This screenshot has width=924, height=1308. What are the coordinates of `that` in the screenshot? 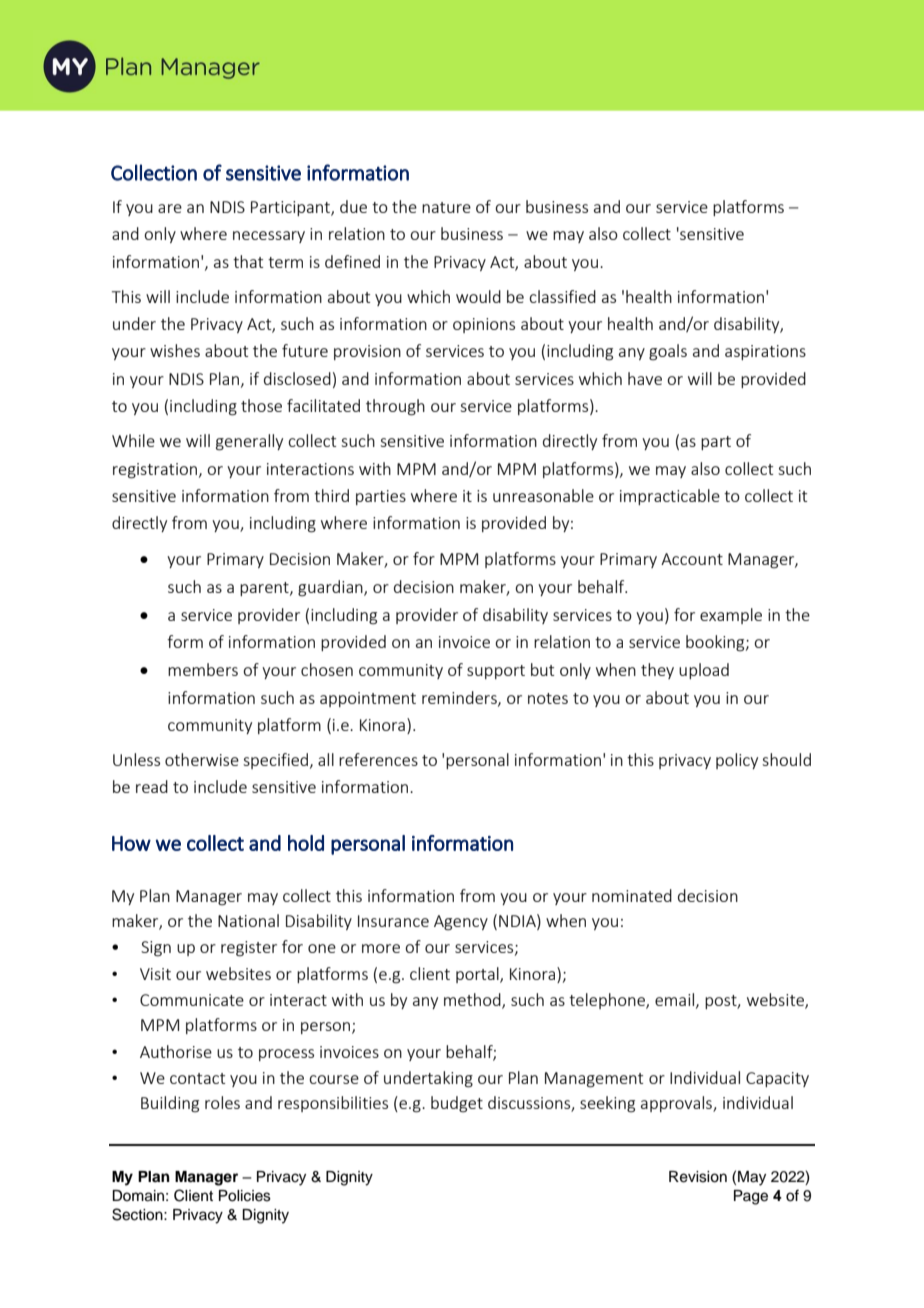 It's located at (248, 261).
